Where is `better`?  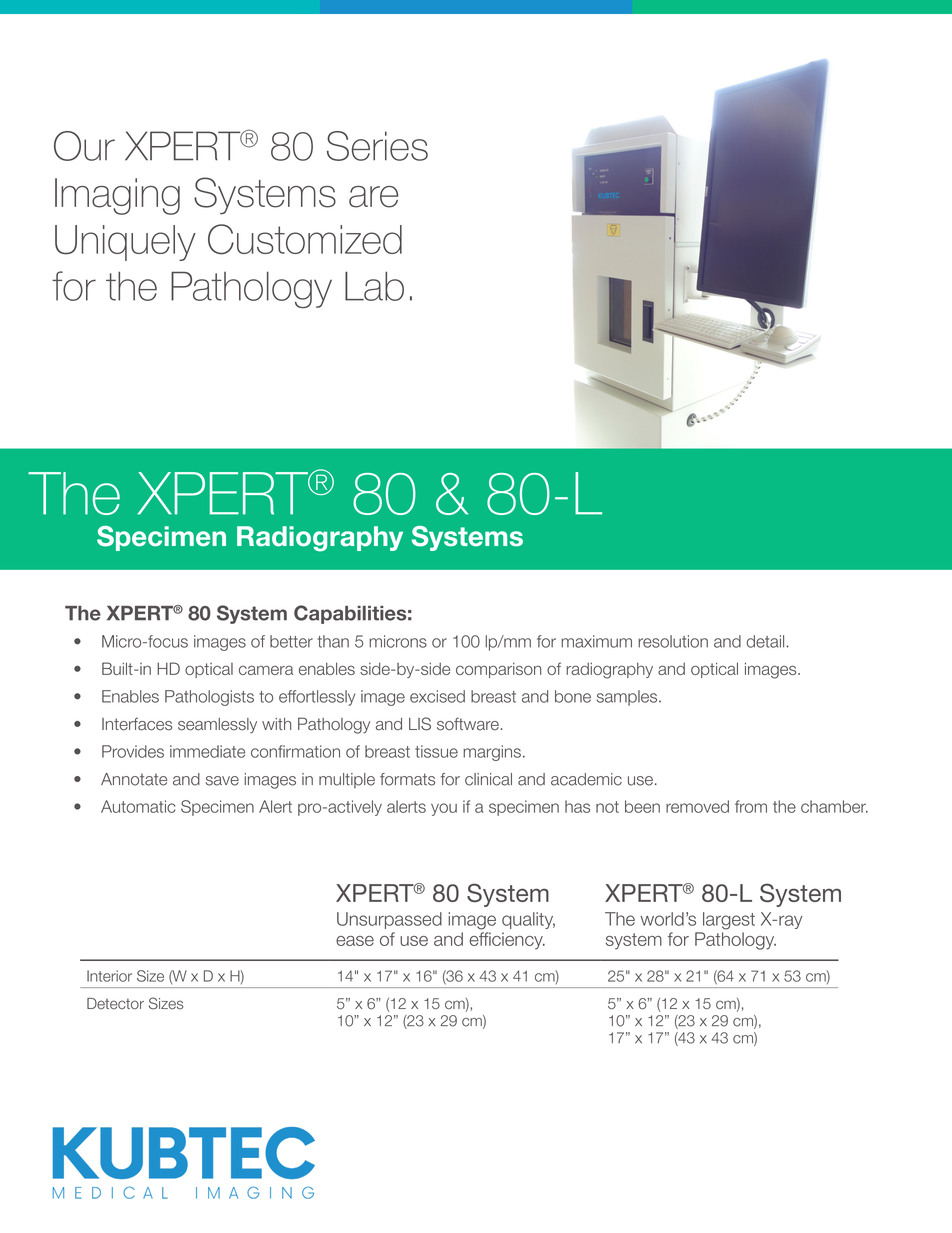
better is located at coordinates (291, 641).
